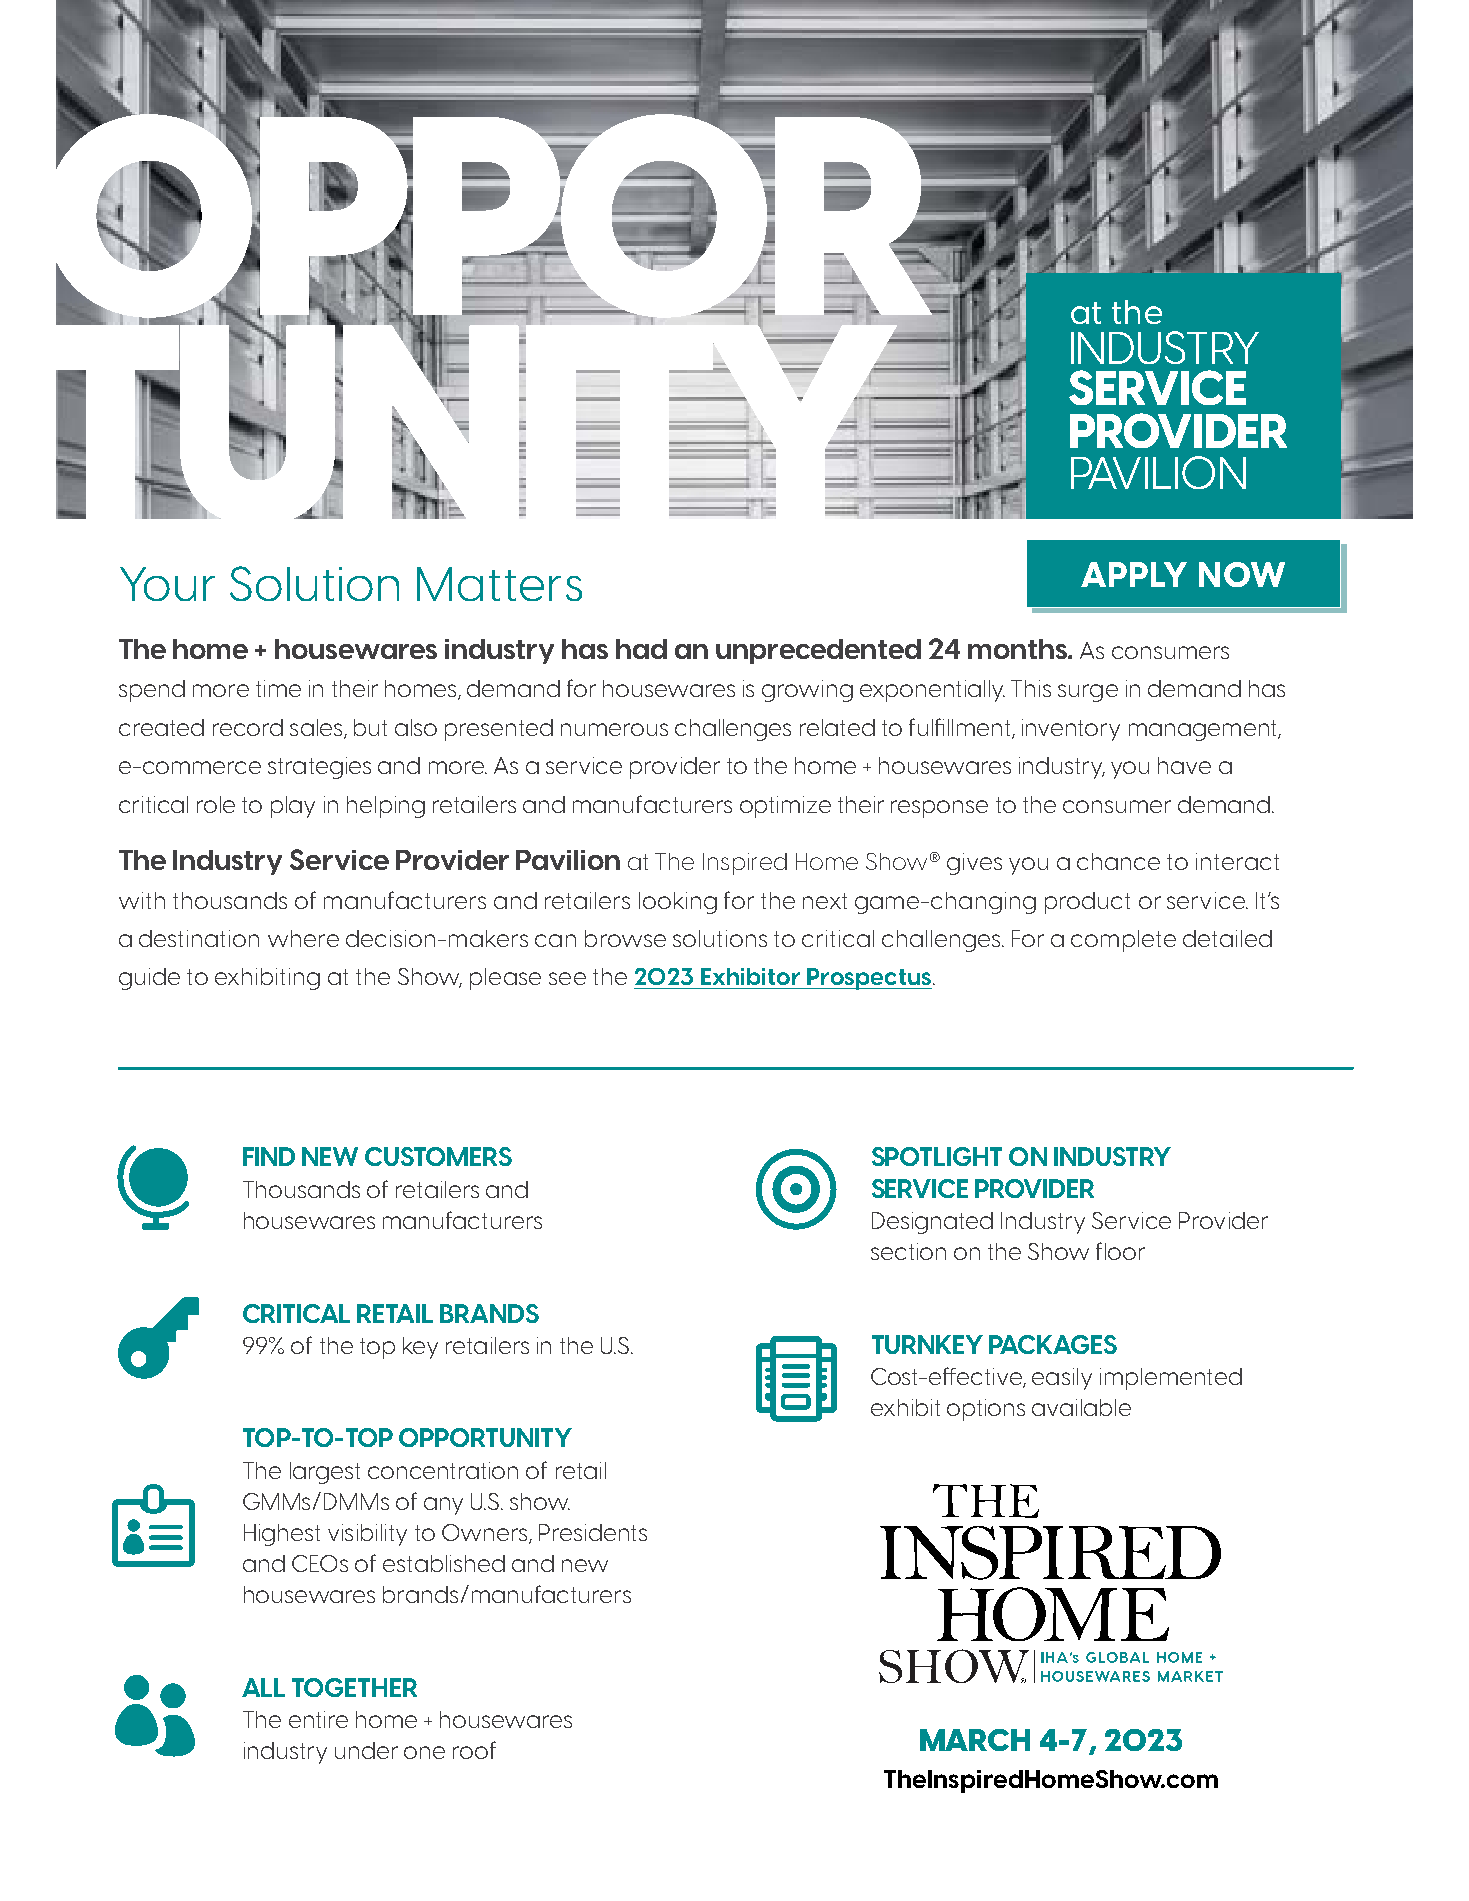  I want to click on where, so click(303, 938).
